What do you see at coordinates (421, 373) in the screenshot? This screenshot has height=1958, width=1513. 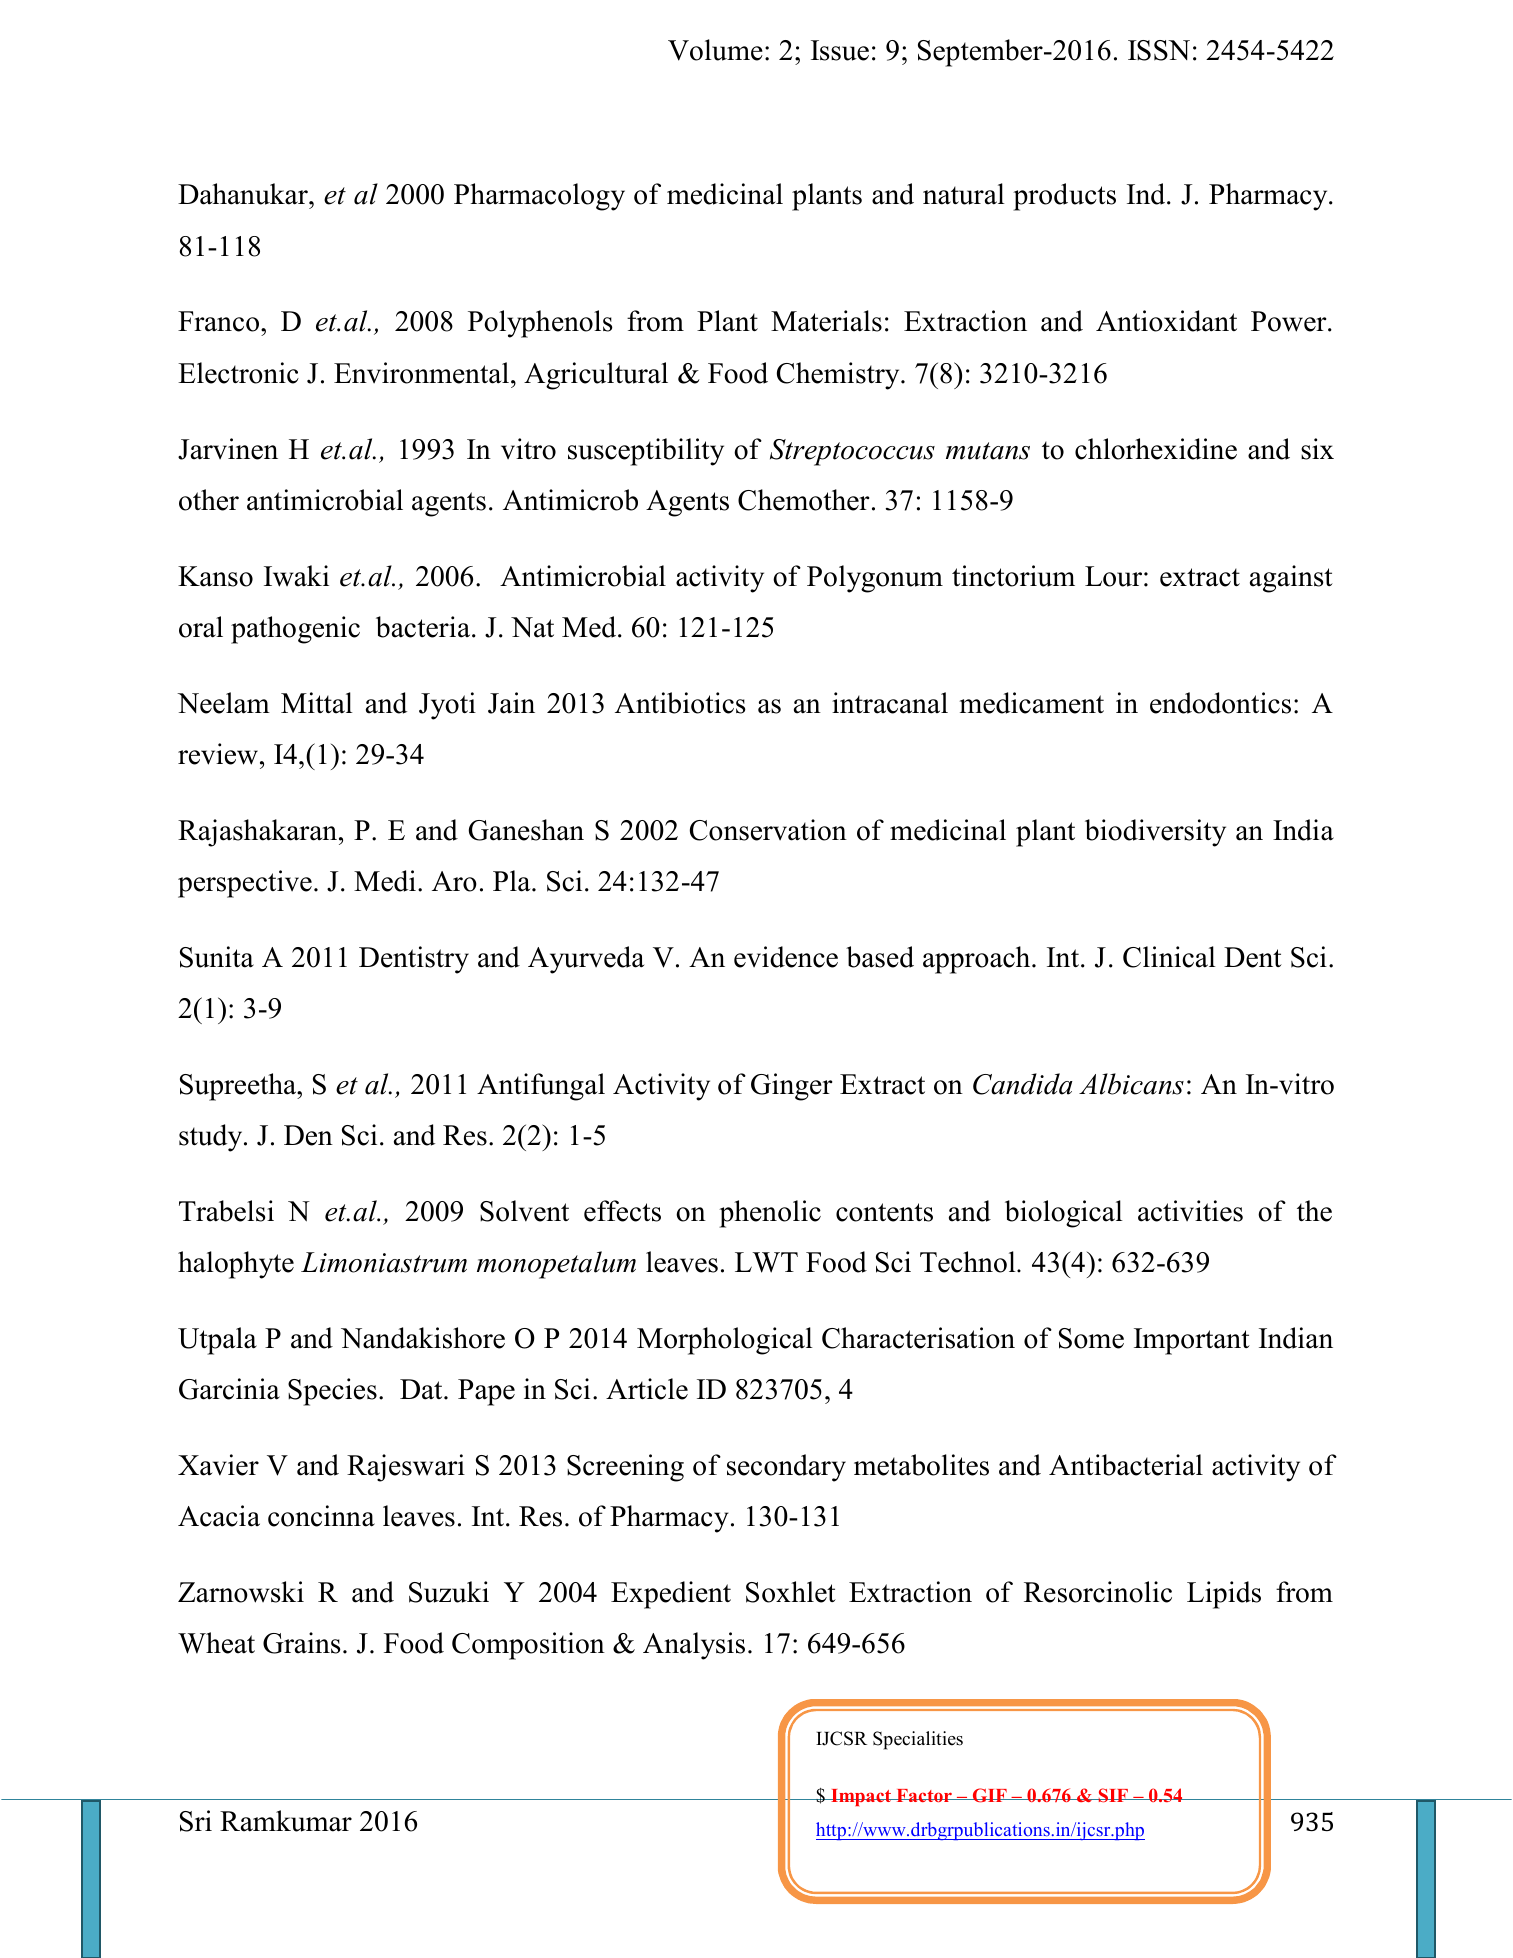 I see `Environmental` at bounding box center [421, 373].
